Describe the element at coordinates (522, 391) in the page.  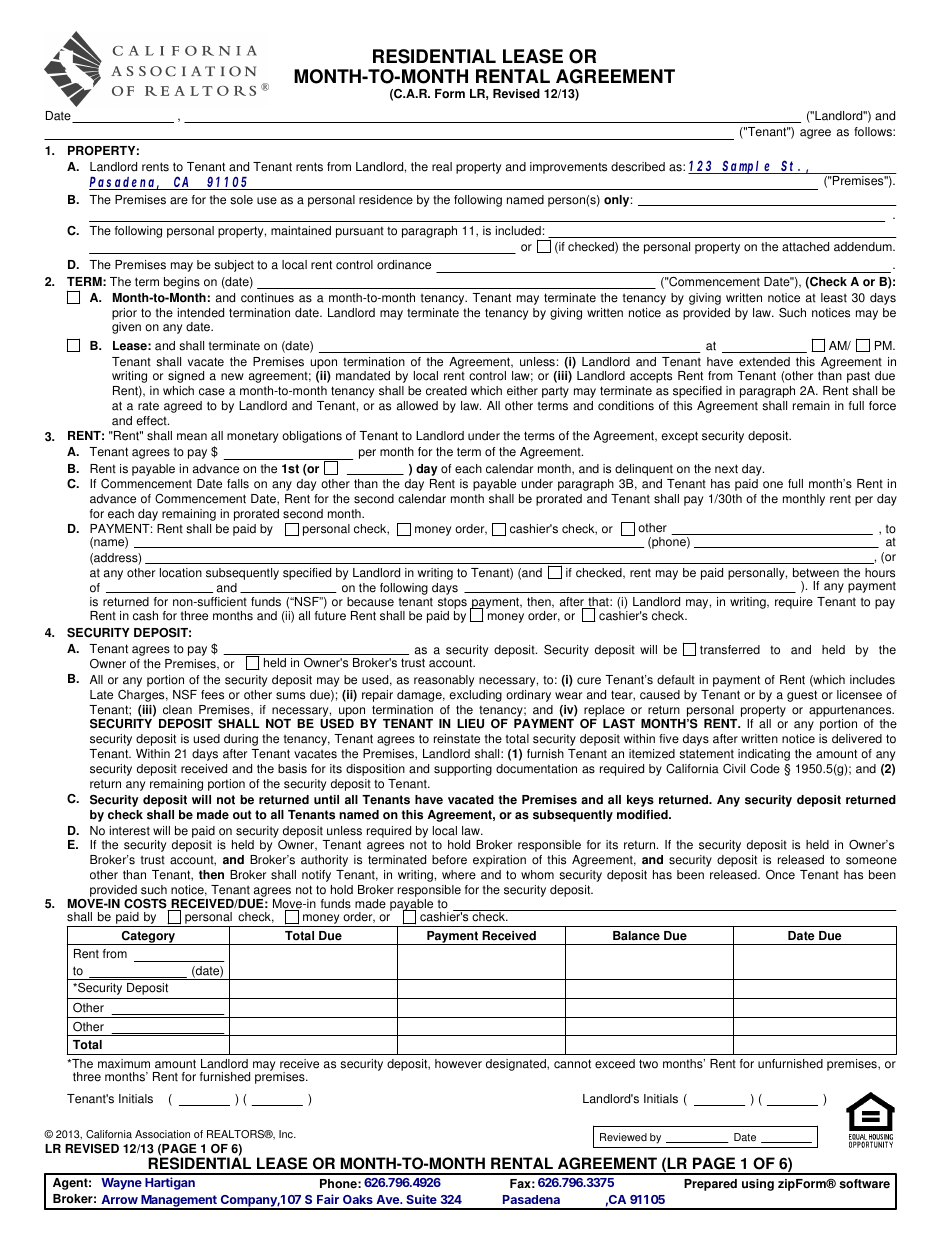
I see `either` at that location.
